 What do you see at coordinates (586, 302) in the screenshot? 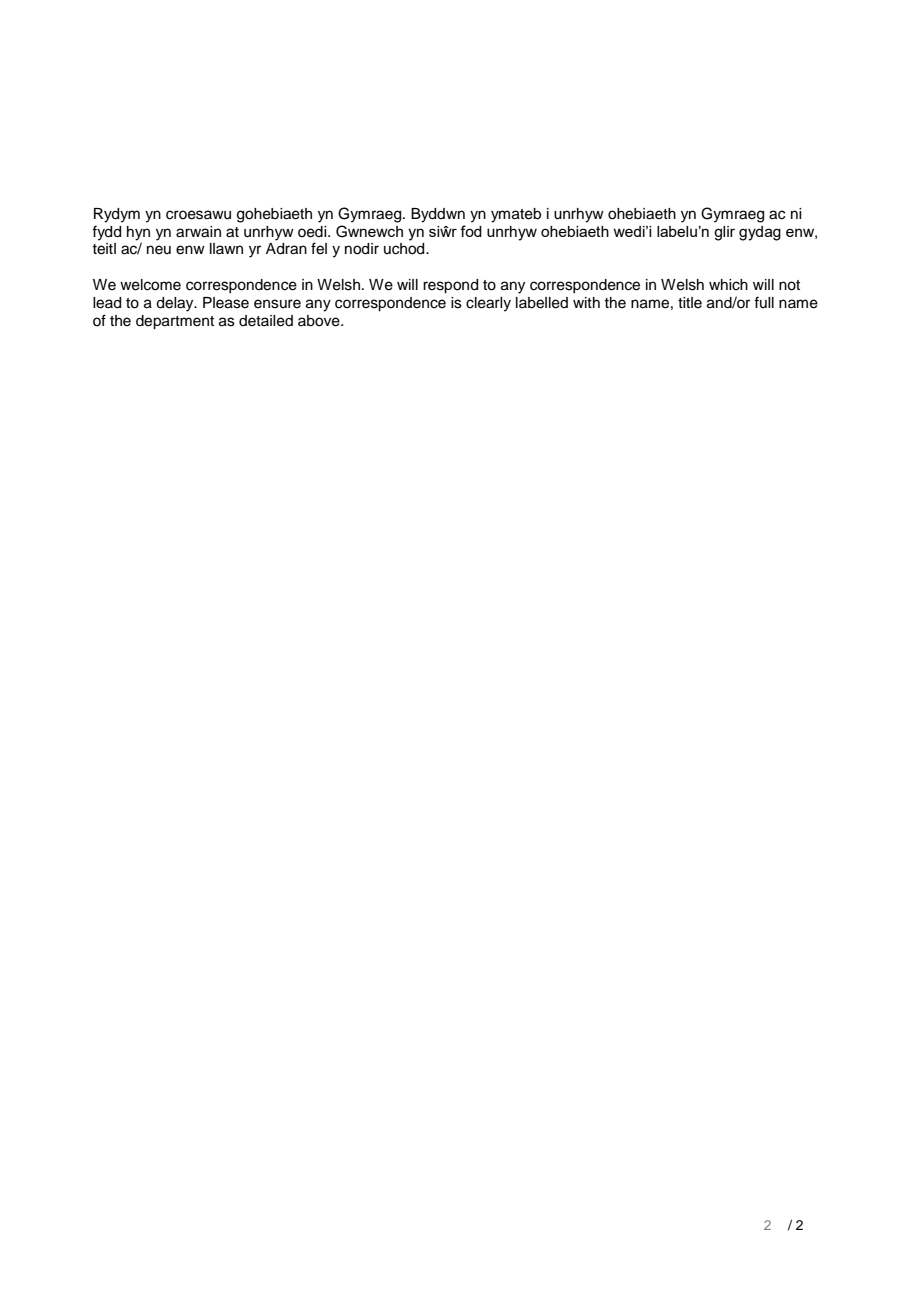
I see `with` at bounding box center [586, 302].
